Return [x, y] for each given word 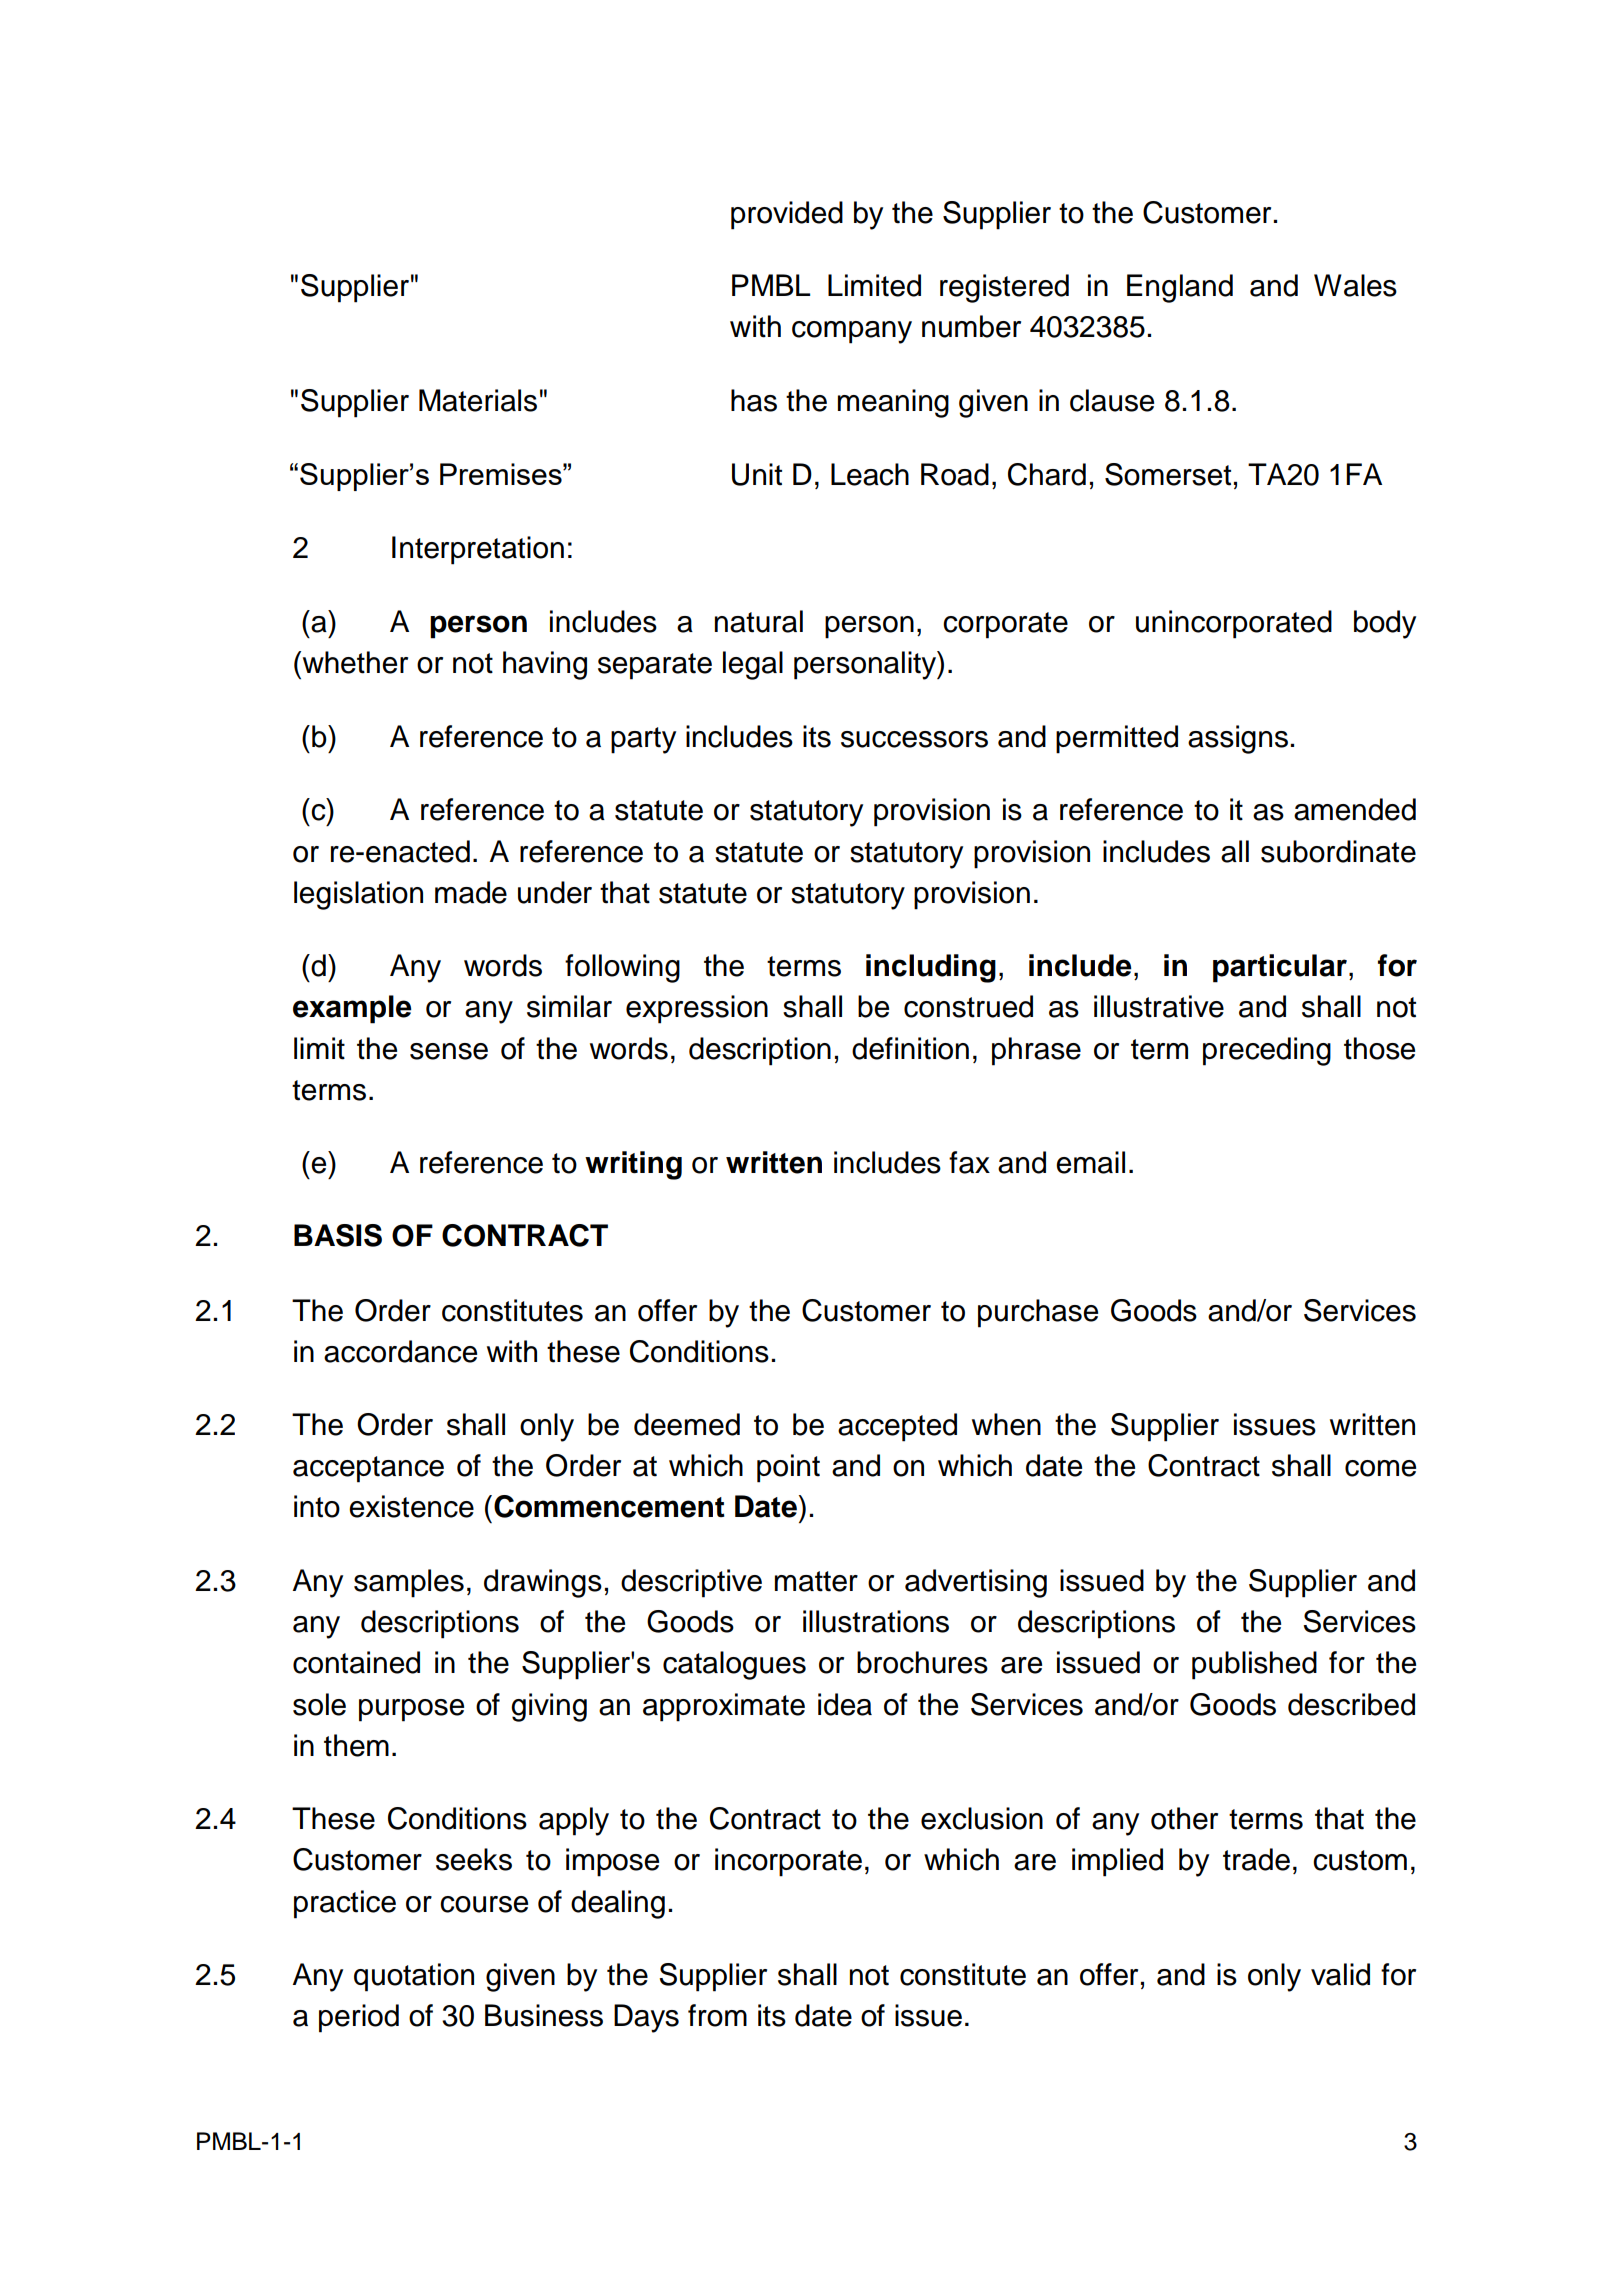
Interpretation [478, 550]
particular [1280, 968]
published [1254, 1665]
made [471, 892]
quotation [414, 1977]
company [852, 332]
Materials [478, 400]
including [931, 968]
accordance [400, 1351]
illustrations [876, 1621]
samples [409, 1583]
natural [759, 621]
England [1180, 288]
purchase [1038, 1313]
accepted [897, 1427]
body [1385, 624]
